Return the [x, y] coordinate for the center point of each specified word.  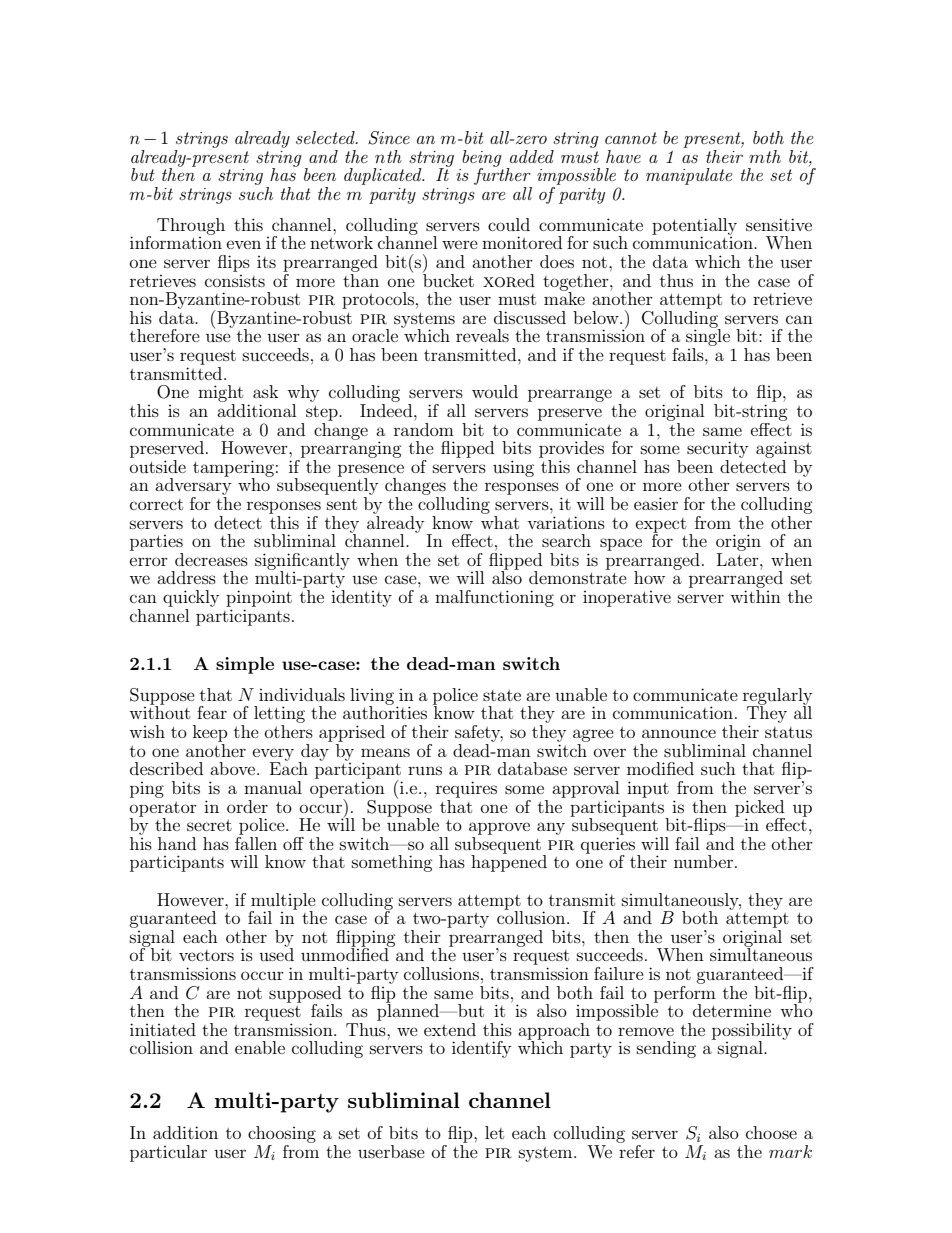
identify [481, 1049]
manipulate [689, 176]
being [482, 159]
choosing [282, 1134]
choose [771, 1132]
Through [191, 226]
